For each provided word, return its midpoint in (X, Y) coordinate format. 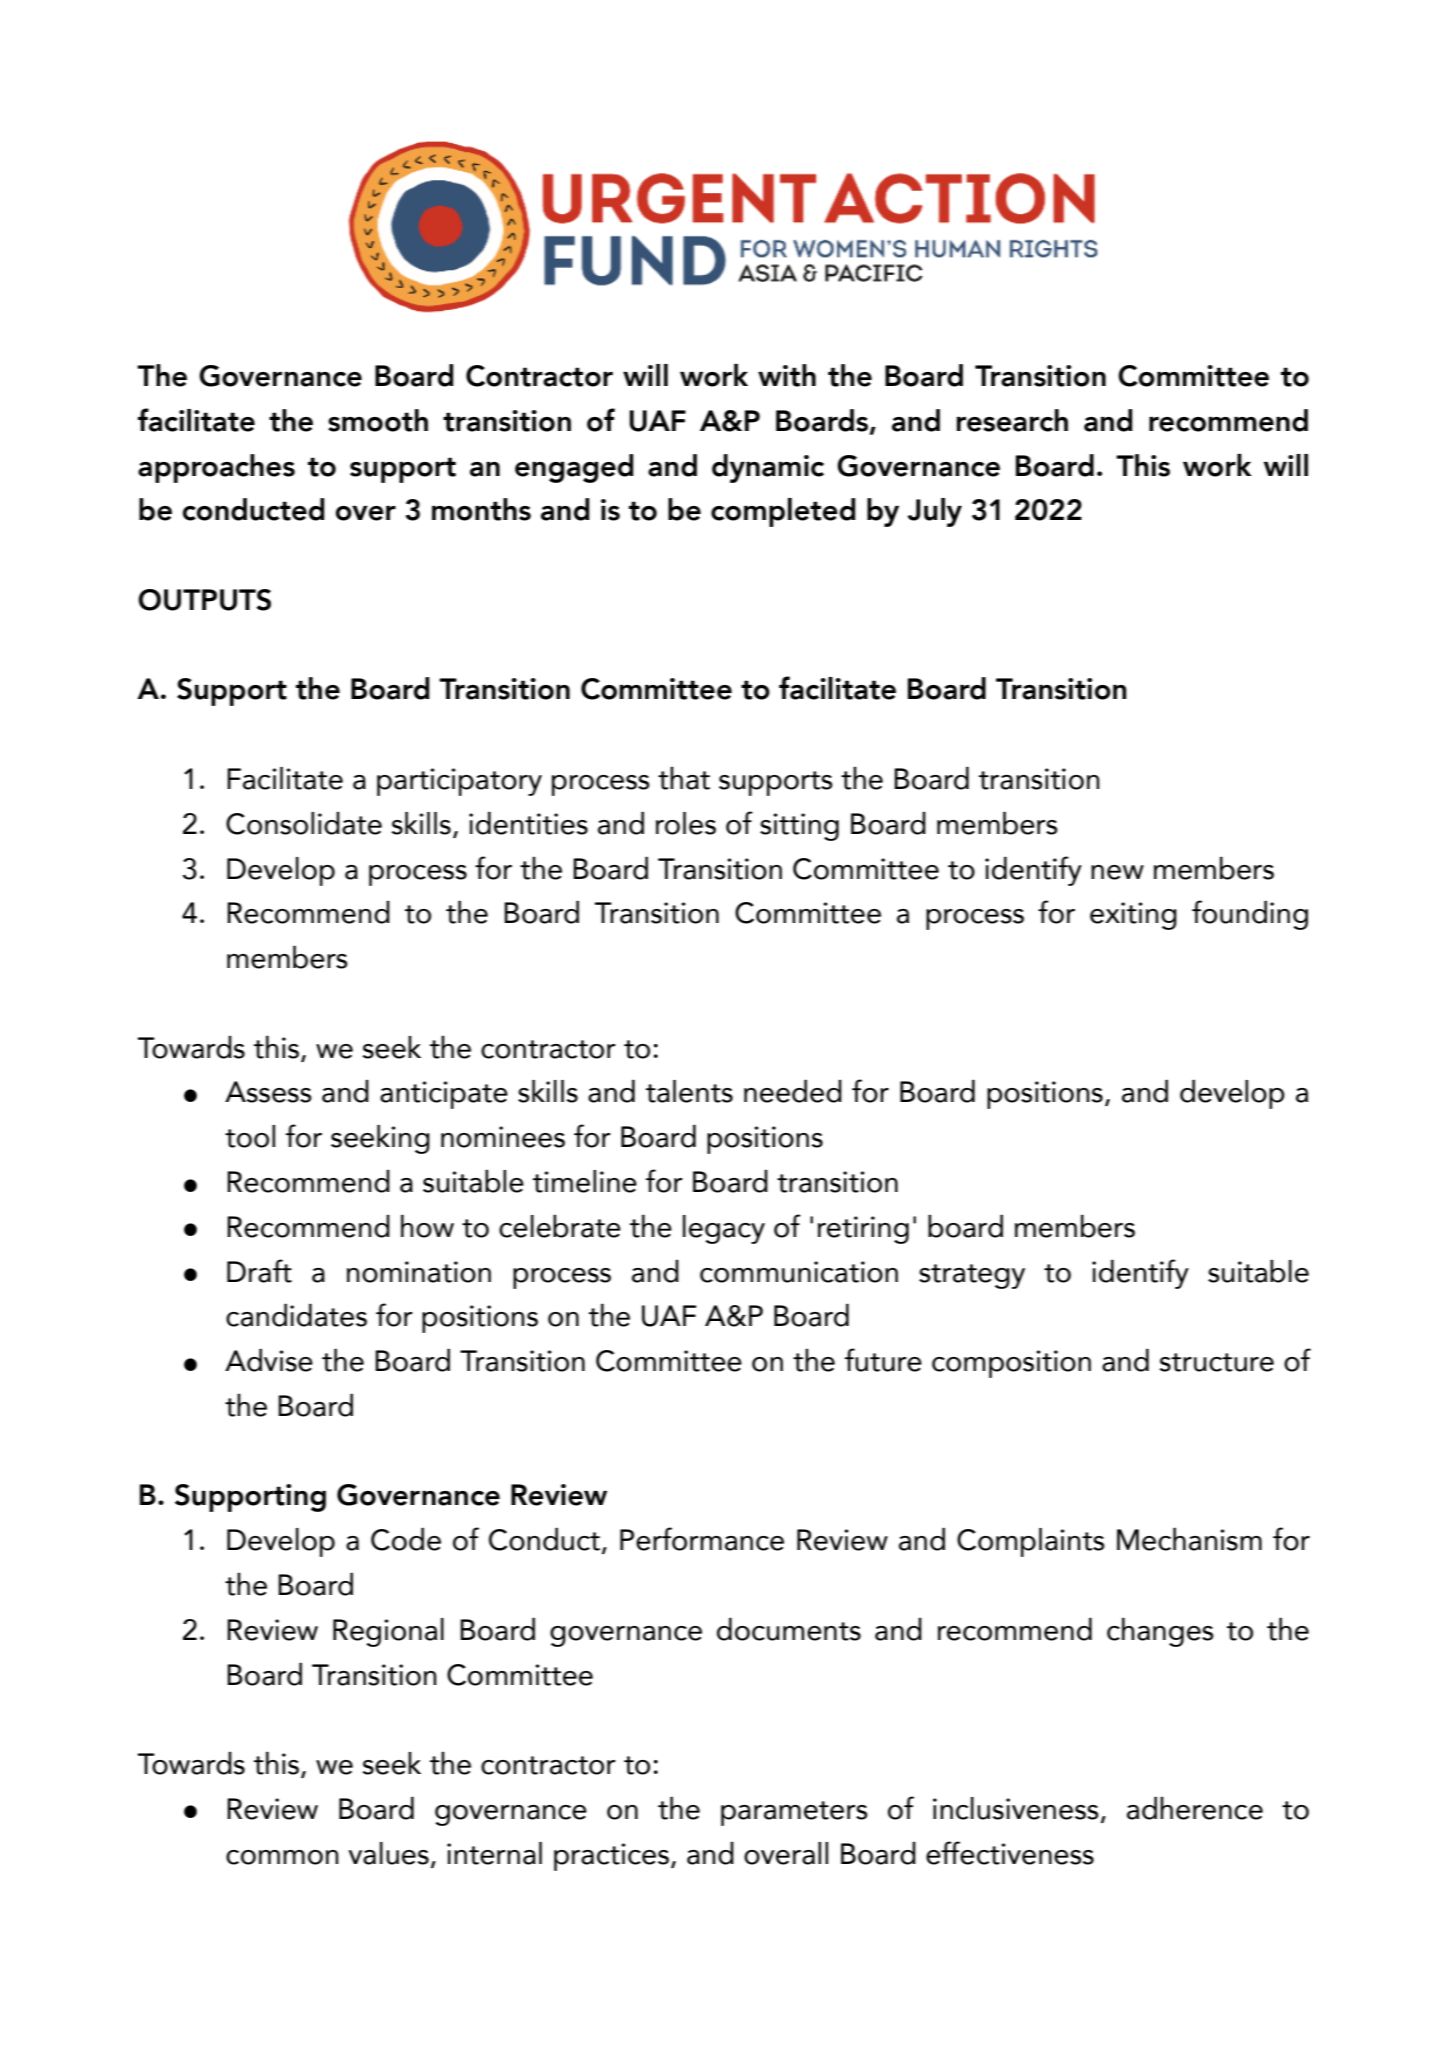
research (1012, 420)
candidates (296, 1315)
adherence (1195, 1808)
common (282, 1857)
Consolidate (304, 823)
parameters (794, 1813)
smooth (378, 420)
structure (1216, 1362)
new (1117, 872)
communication (799, 1272)
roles (686, 823)
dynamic (768, 468)
